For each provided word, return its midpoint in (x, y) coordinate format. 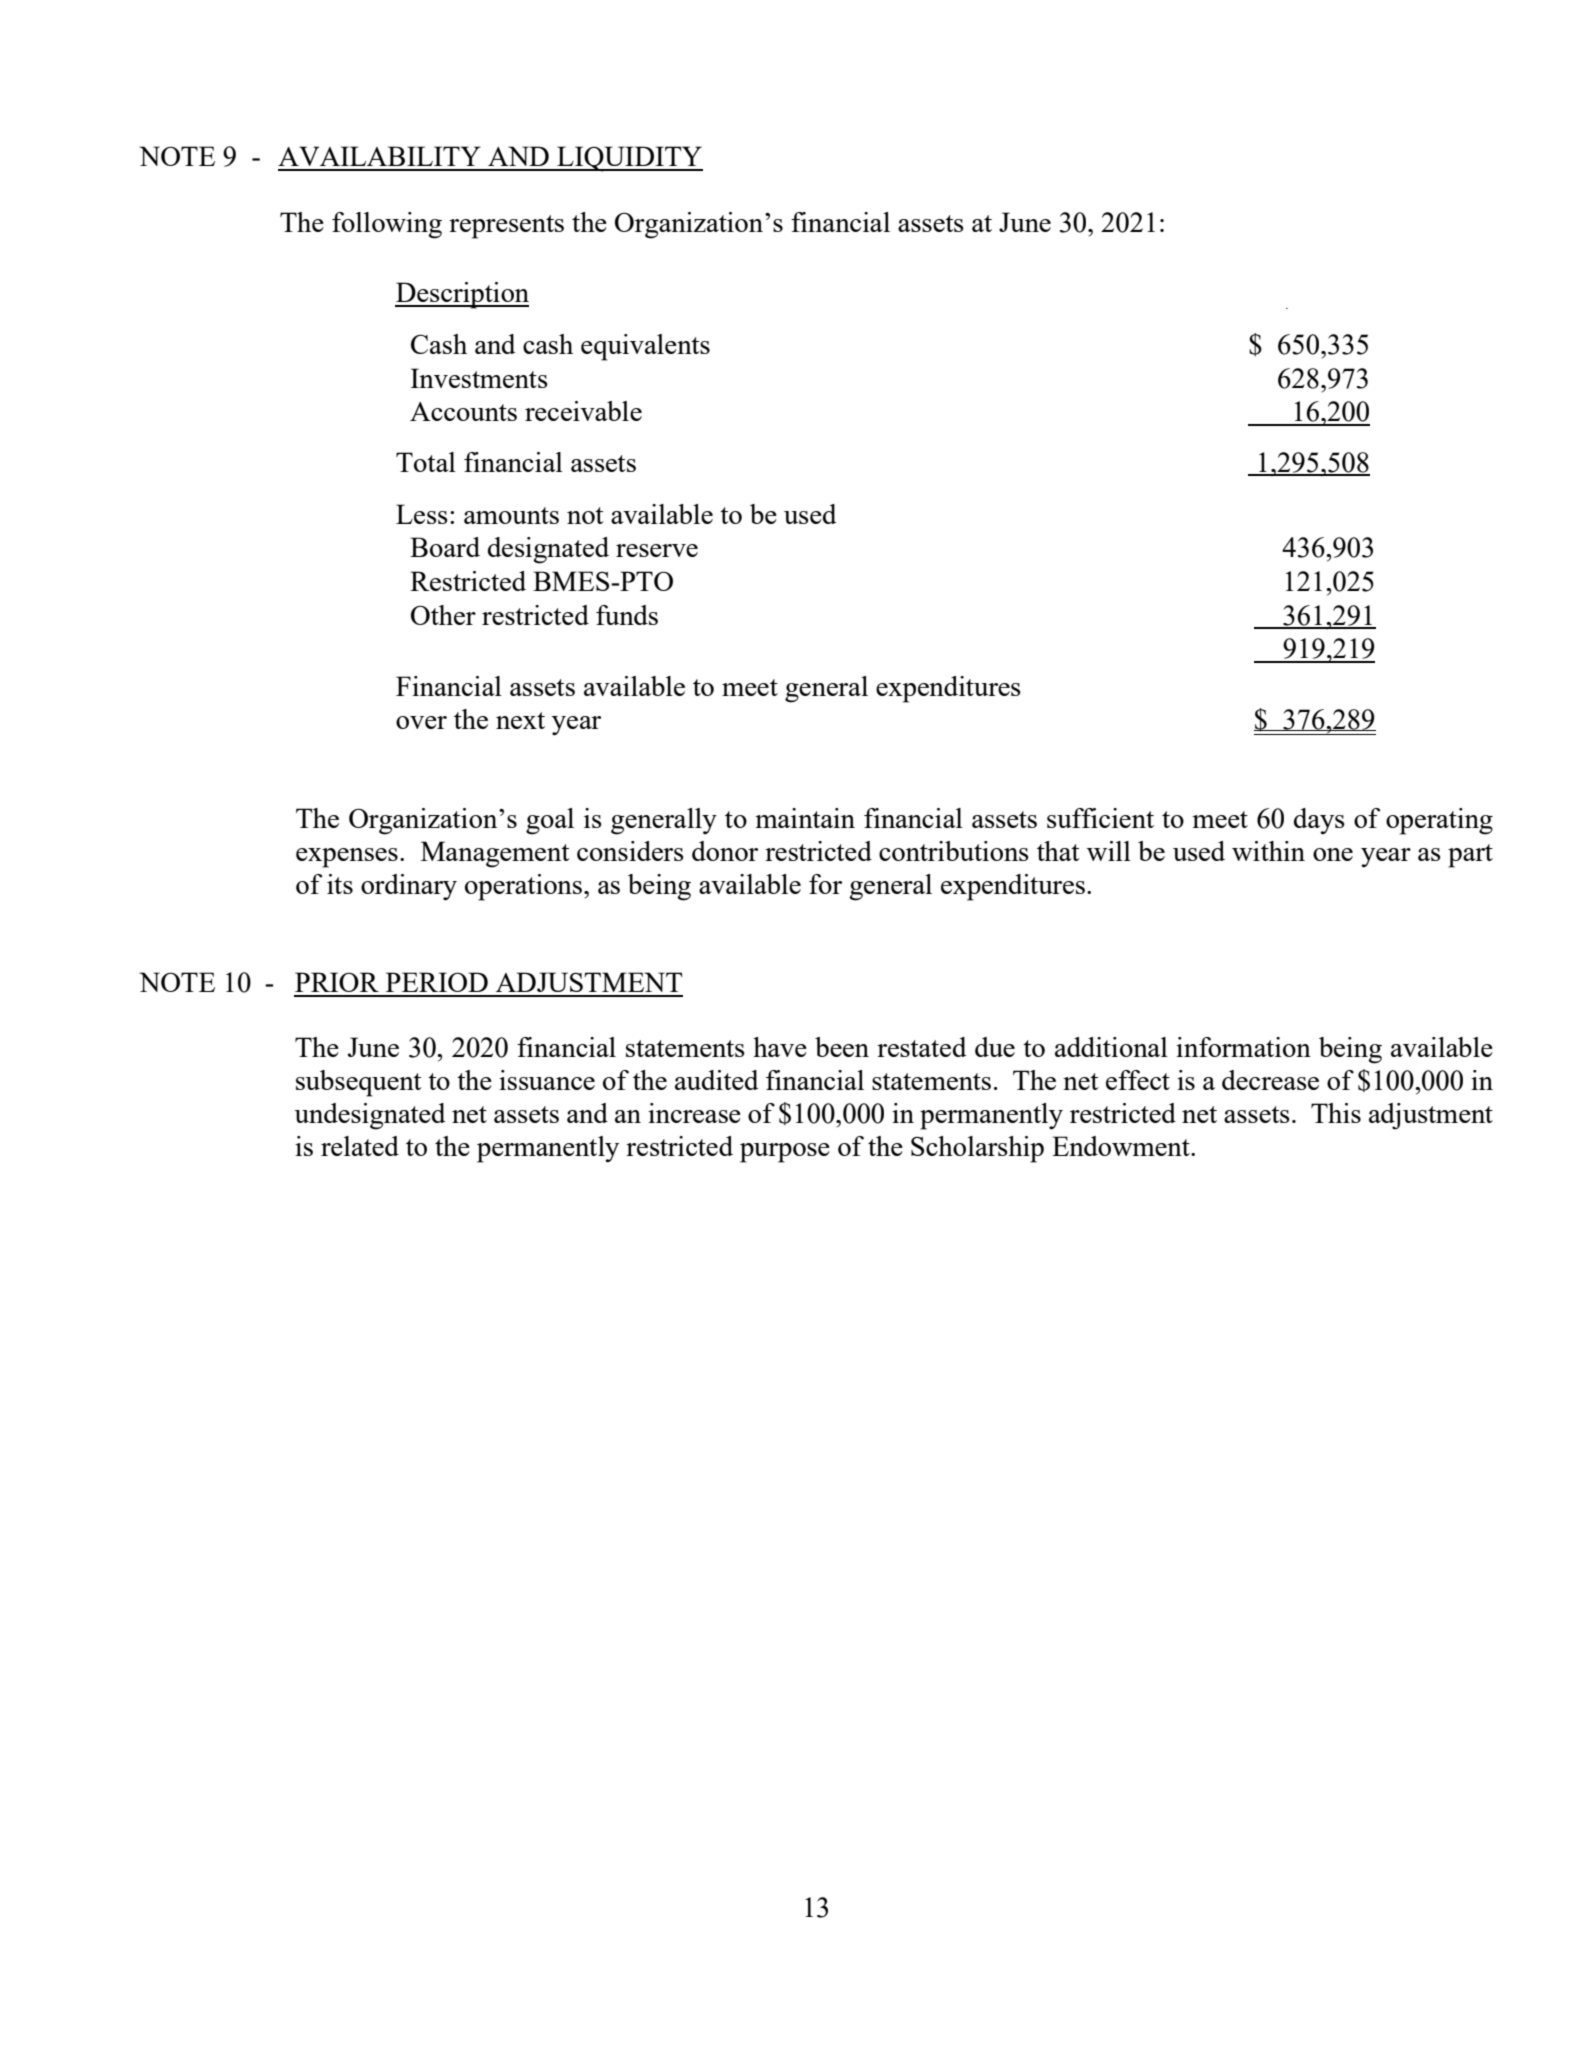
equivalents (645, 347)
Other (443, 615)
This (1336, 1113)
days (1319, 821)
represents (506, 227)
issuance (547, 1080)
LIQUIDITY (629, 159)
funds (627, 615)
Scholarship (977, 1149)
